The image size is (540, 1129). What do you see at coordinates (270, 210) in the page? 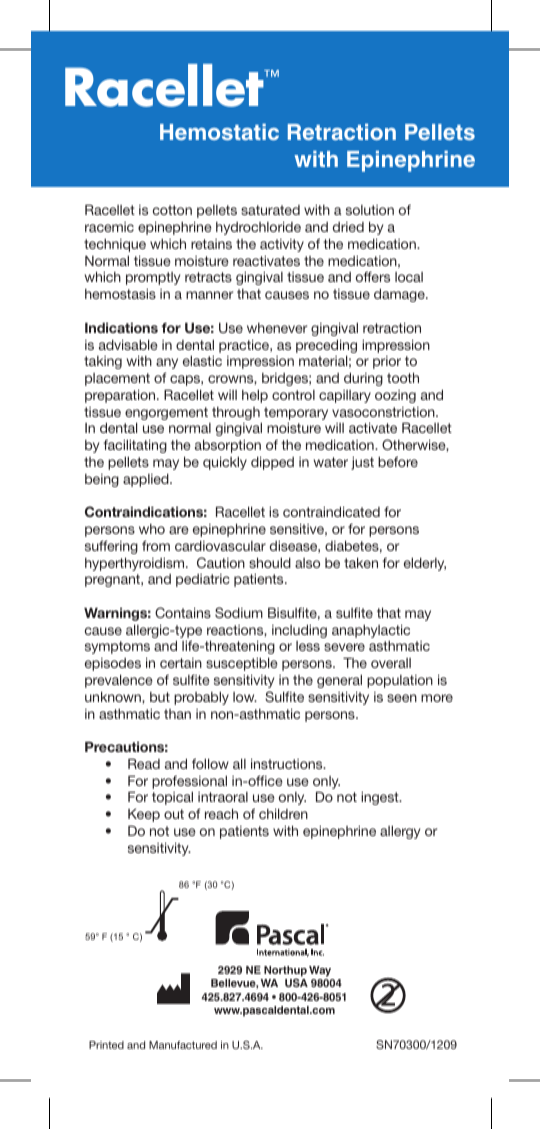
I see `saturated` at bounding box center [270, 210].
